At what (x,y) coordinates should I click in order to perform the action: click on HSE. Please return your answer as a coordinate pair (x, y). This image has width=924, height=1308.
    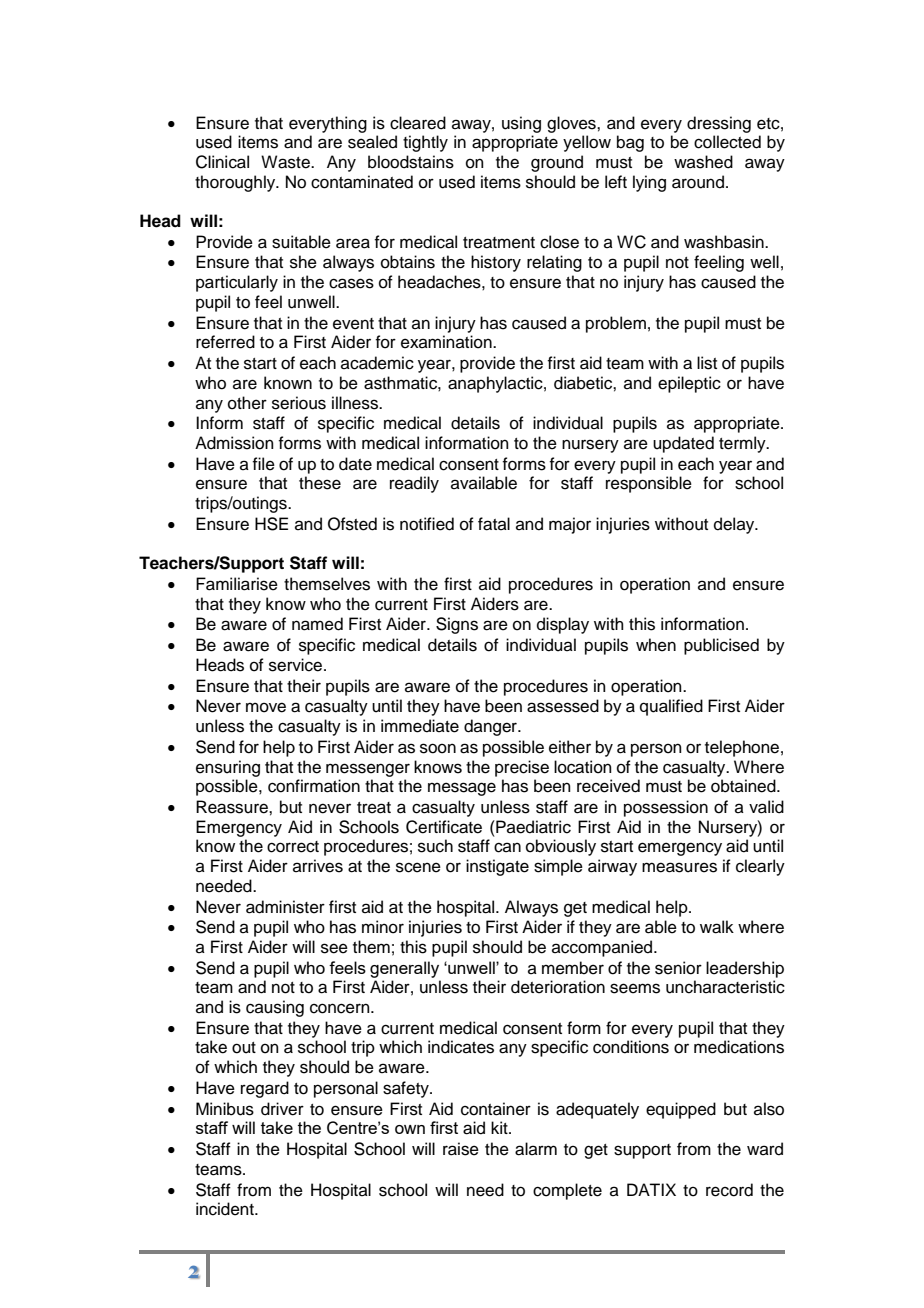
    Looking at the image, I should click on (271, 524).
